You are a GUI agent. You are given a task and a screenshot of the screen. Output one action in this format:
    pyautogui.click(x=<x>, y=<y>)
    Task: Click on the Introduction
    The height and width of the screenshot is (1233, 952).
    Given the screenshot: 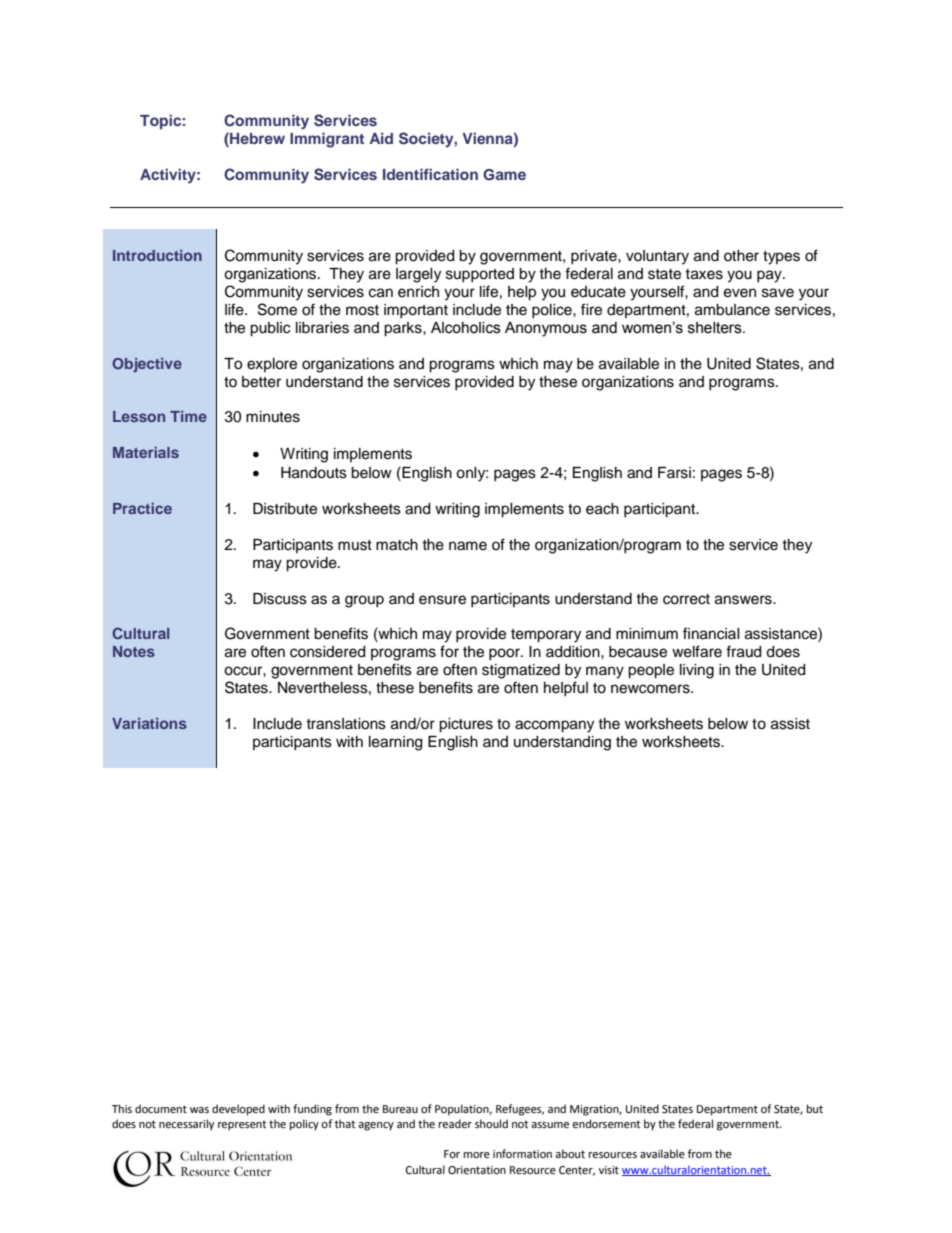 What is the action you would take?
    pyautogui.click(x=157, y=255)
